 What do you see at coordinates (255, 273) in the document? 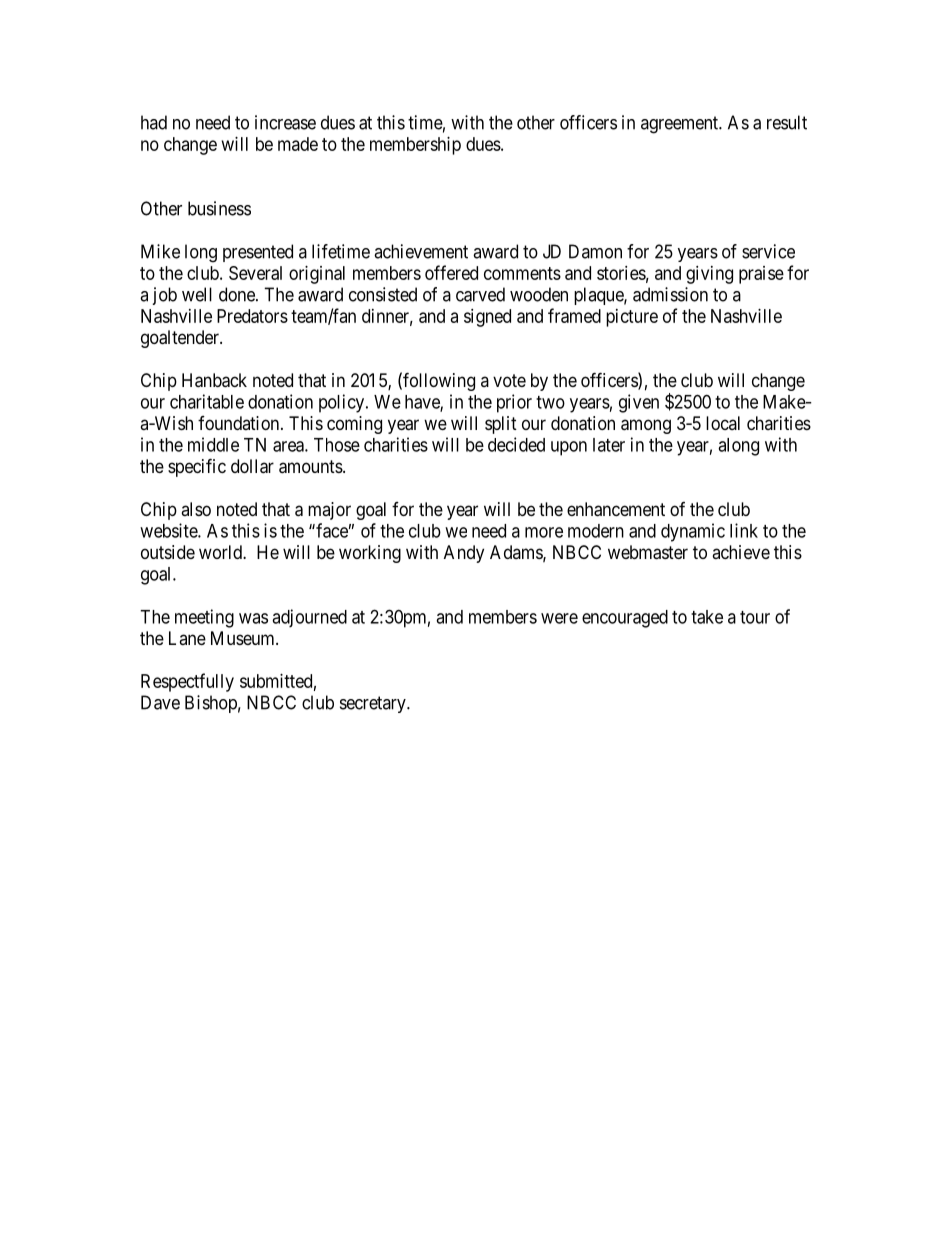
I see `Several` at bounding box center [255, 273].
